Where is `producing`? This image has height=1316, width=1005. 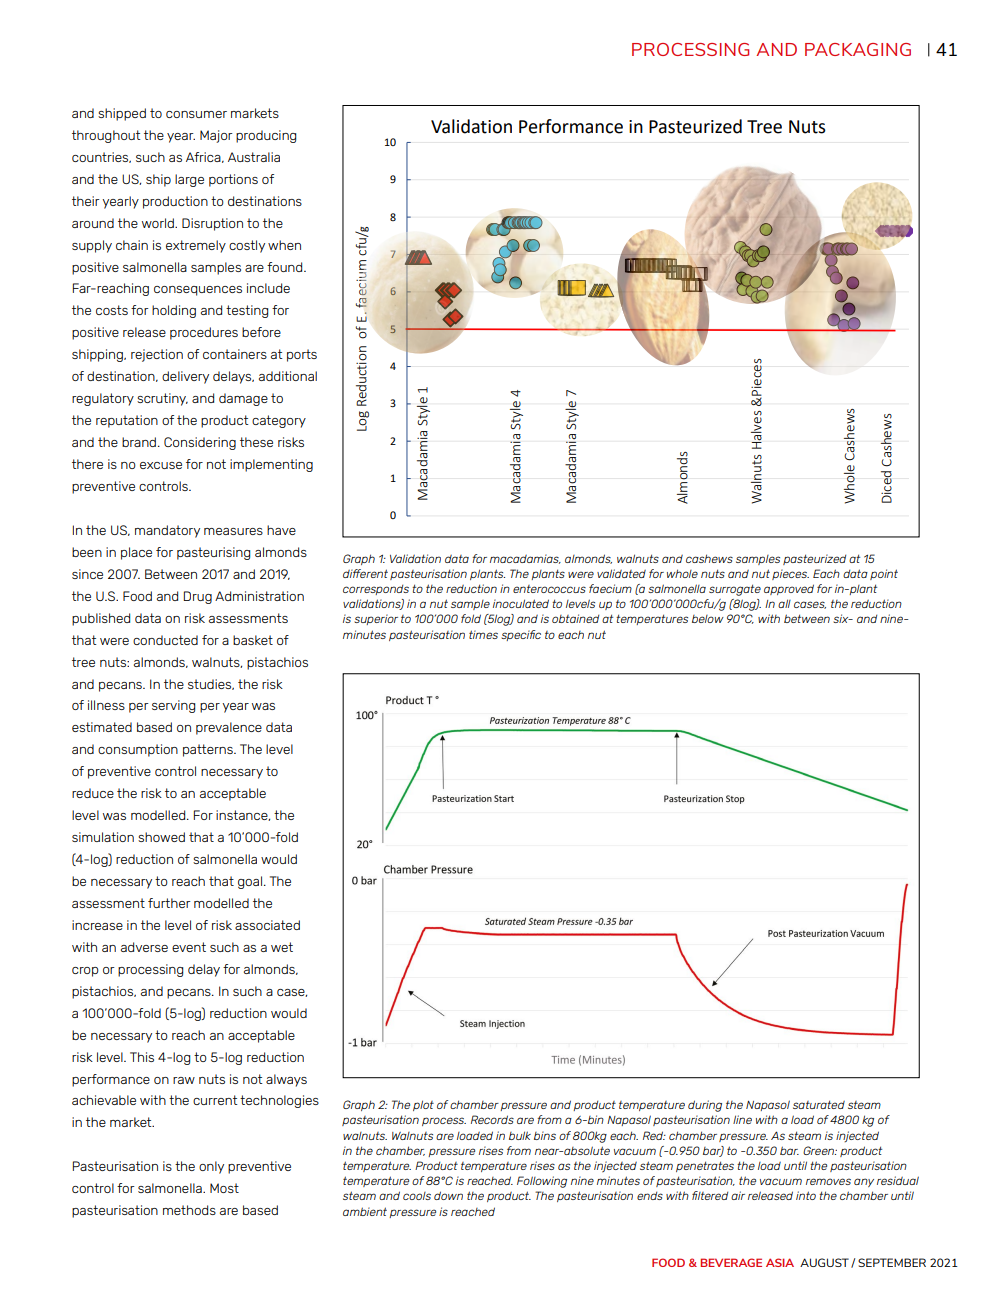
producing is located at coordinates (266, 136).
